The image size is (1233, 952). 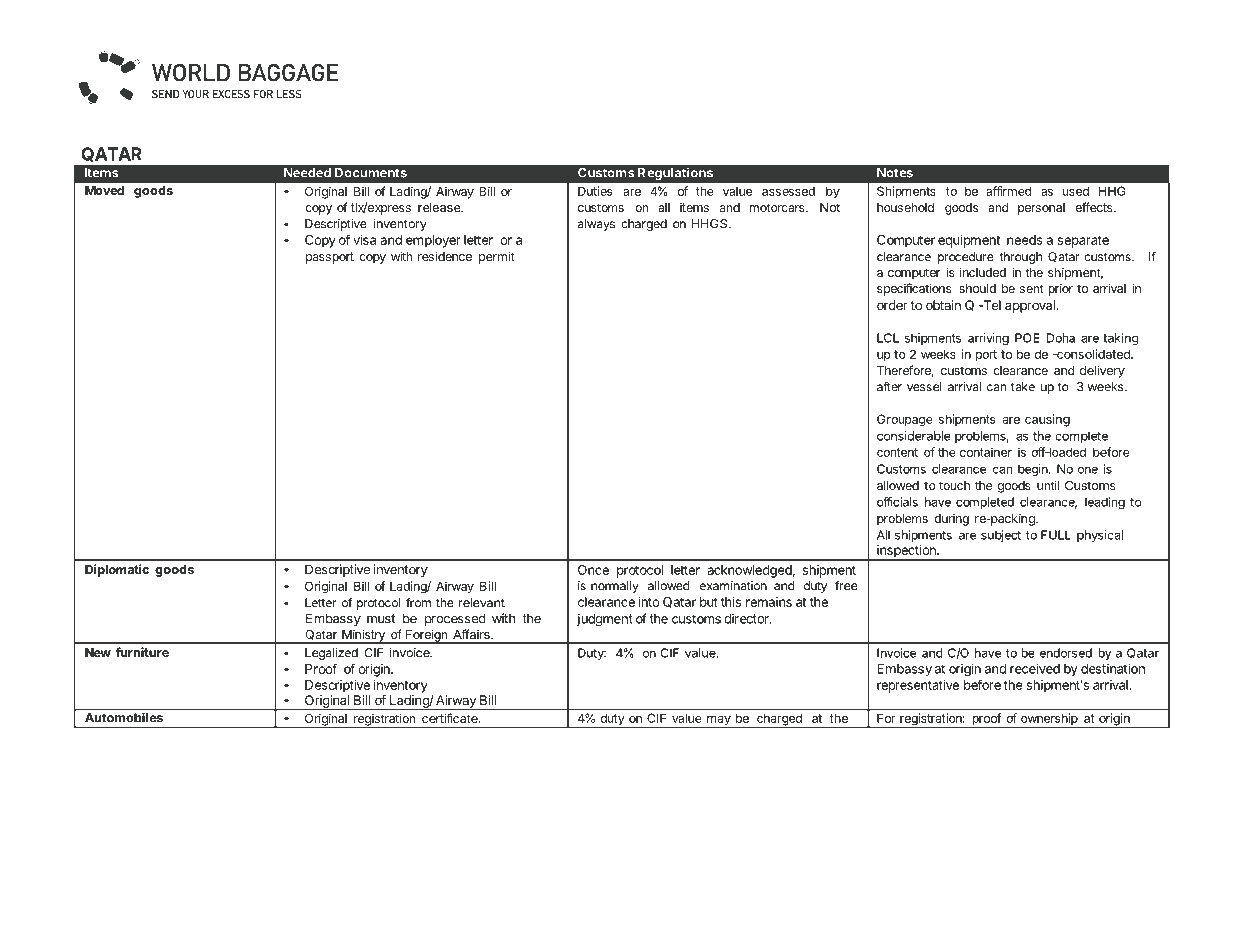 I want to click on LCL, so click(x=888, y=338).
